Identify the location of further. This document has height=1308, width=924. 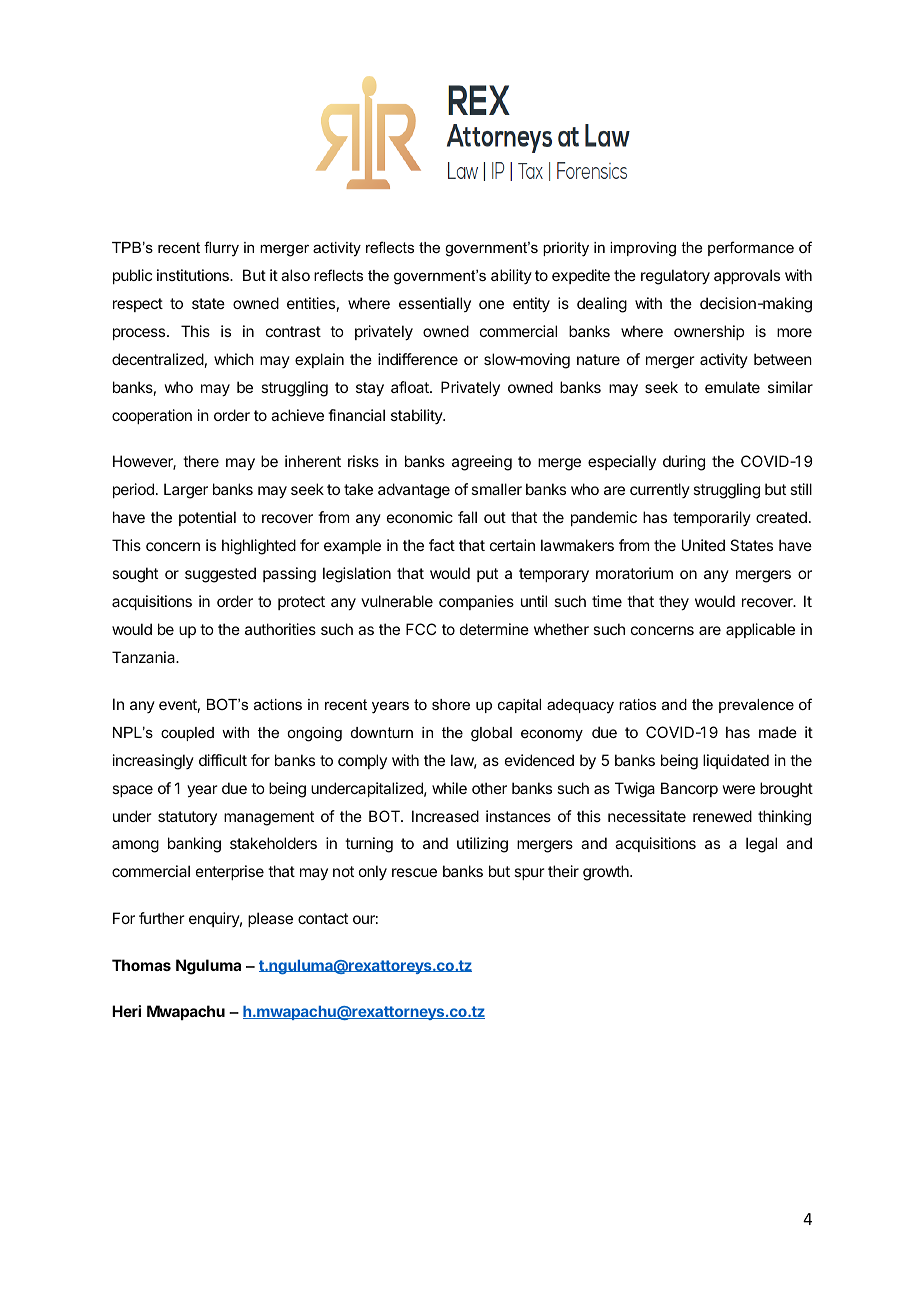
(162, 918).
